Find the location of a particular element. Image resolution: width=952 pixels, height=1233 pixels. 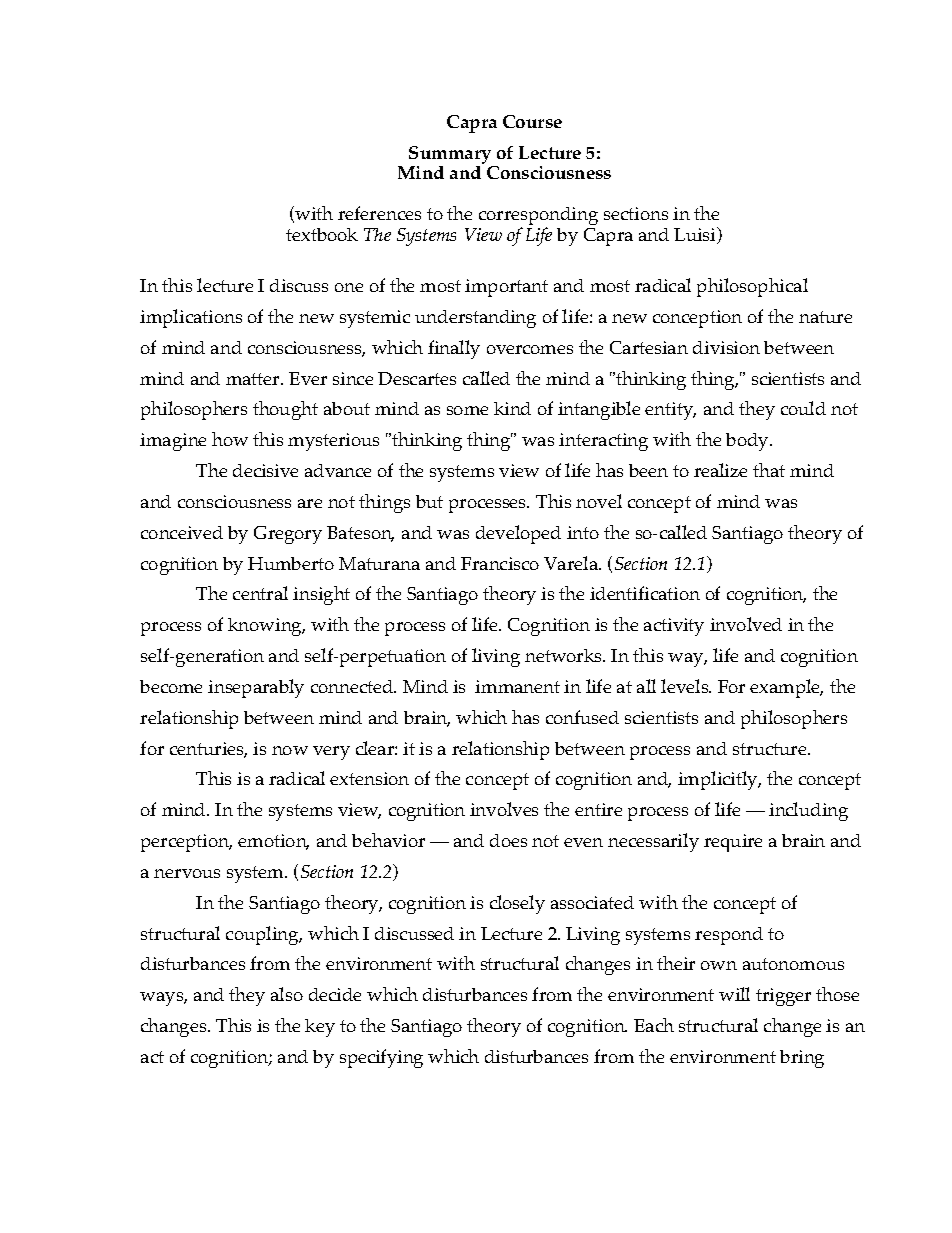

involved is located at coordinates (746, 624).
